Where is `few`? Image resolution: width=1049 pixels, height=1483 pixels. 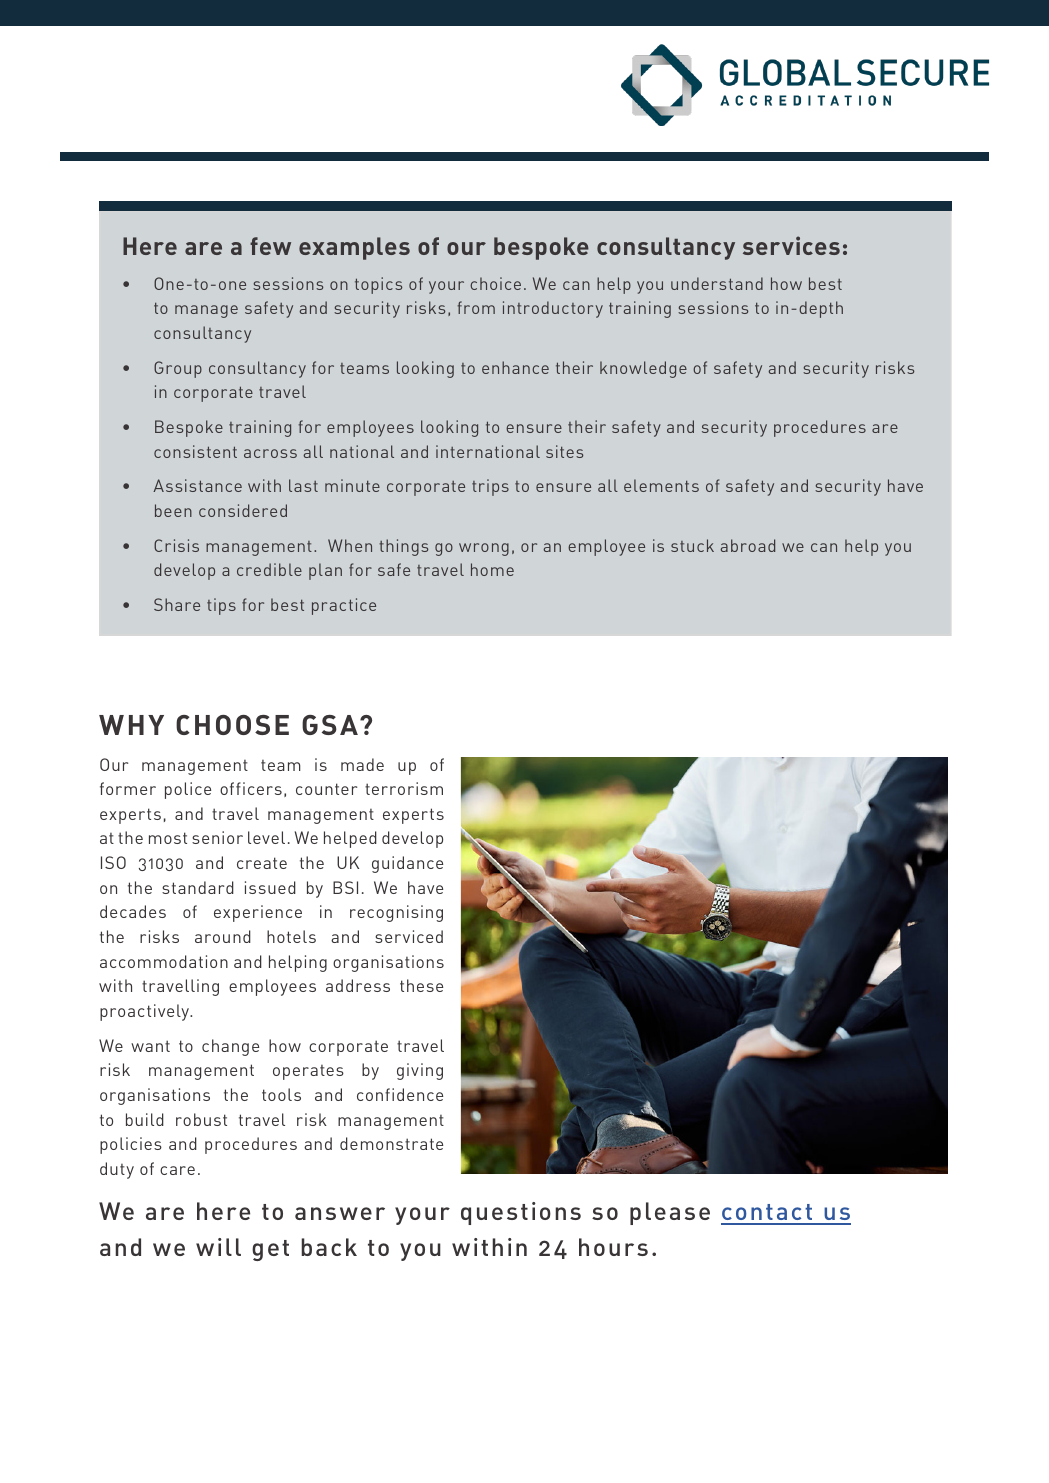 few is located at coordinates (270, 246).
